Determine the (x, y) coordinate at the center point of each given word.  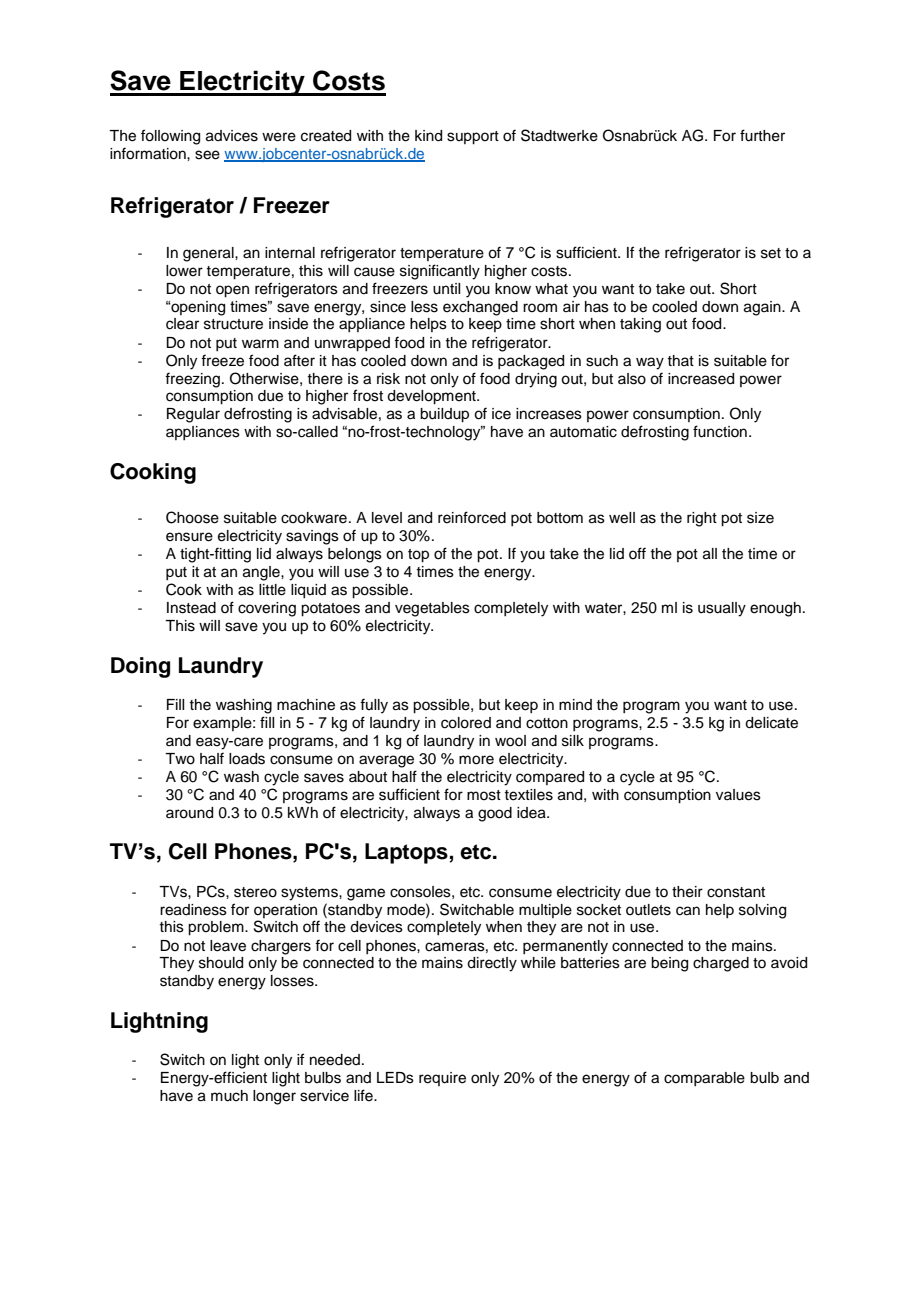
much (229, 1096)
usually (722, 609)
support (473, 138)
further (762, 135)
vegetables (432, 609)
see (207, 155)
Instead (191, 608)
